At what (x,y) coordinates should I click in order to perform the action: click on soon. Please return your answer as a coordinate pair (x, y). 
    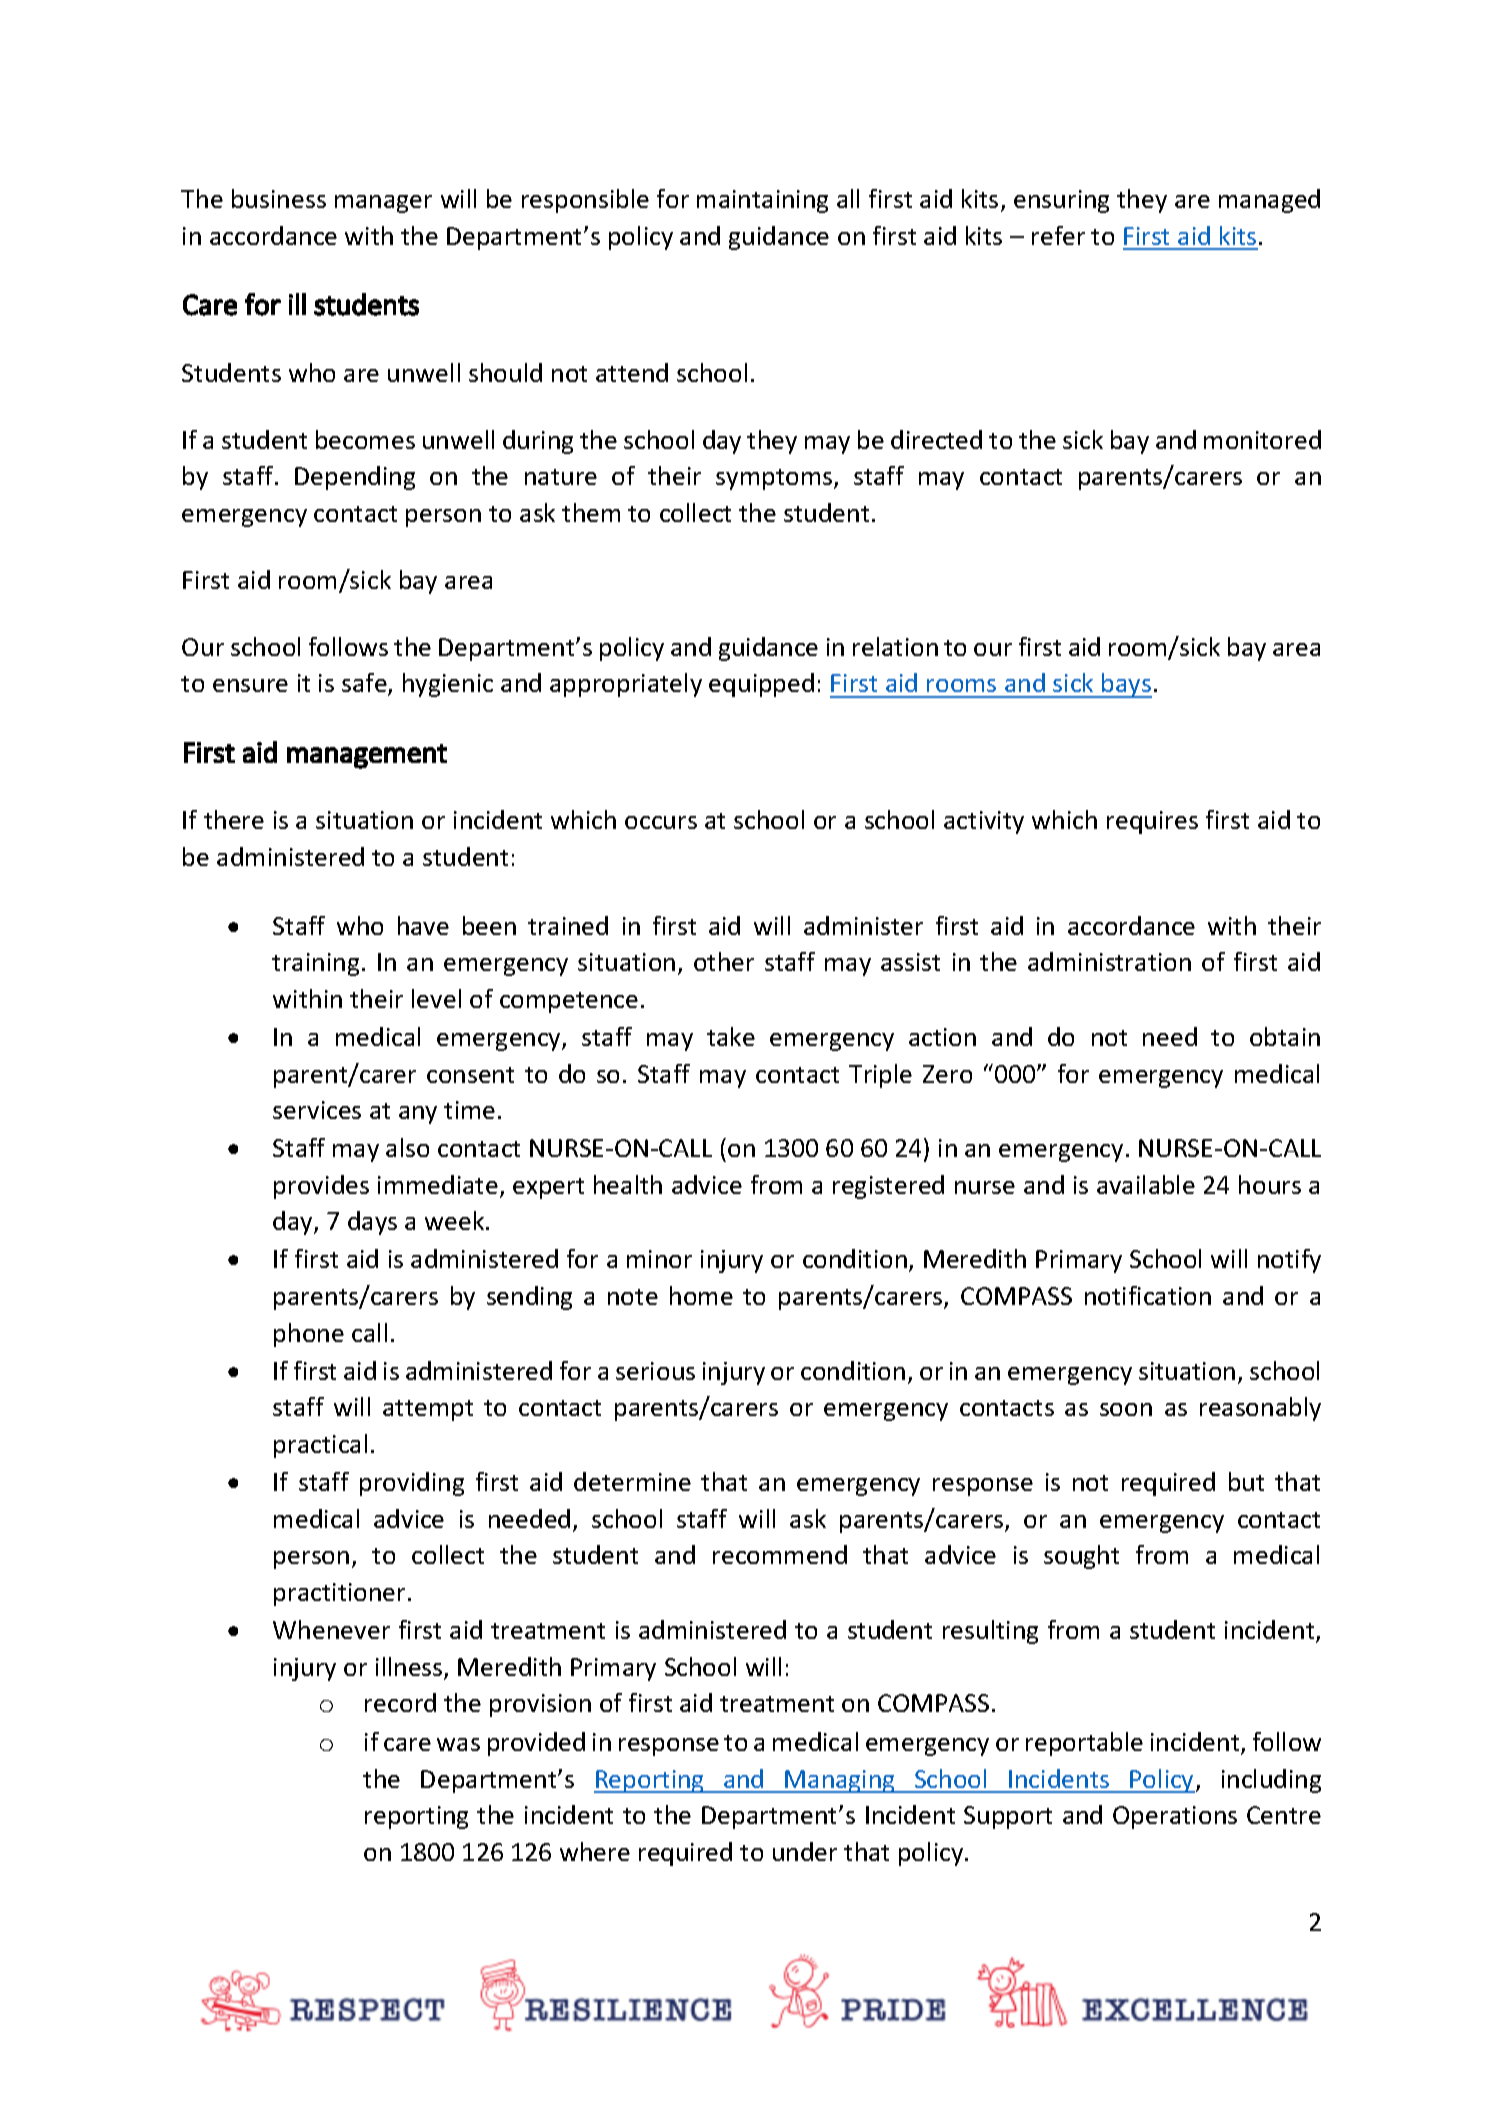
    Looking at the image, I should click on (1126, 1409).
